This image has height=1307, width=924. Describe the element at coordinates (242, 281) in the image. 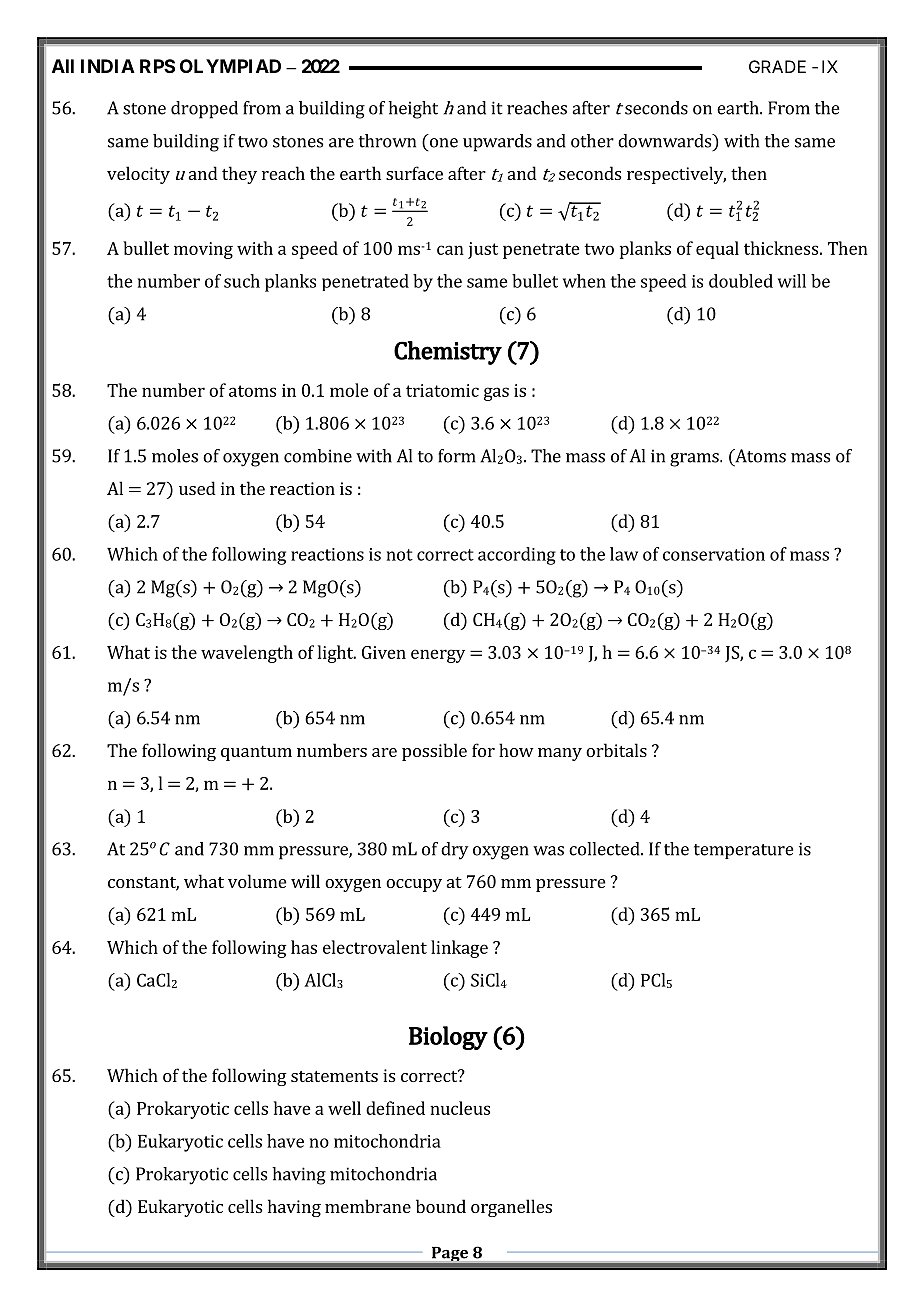

I see `such` at that location.
